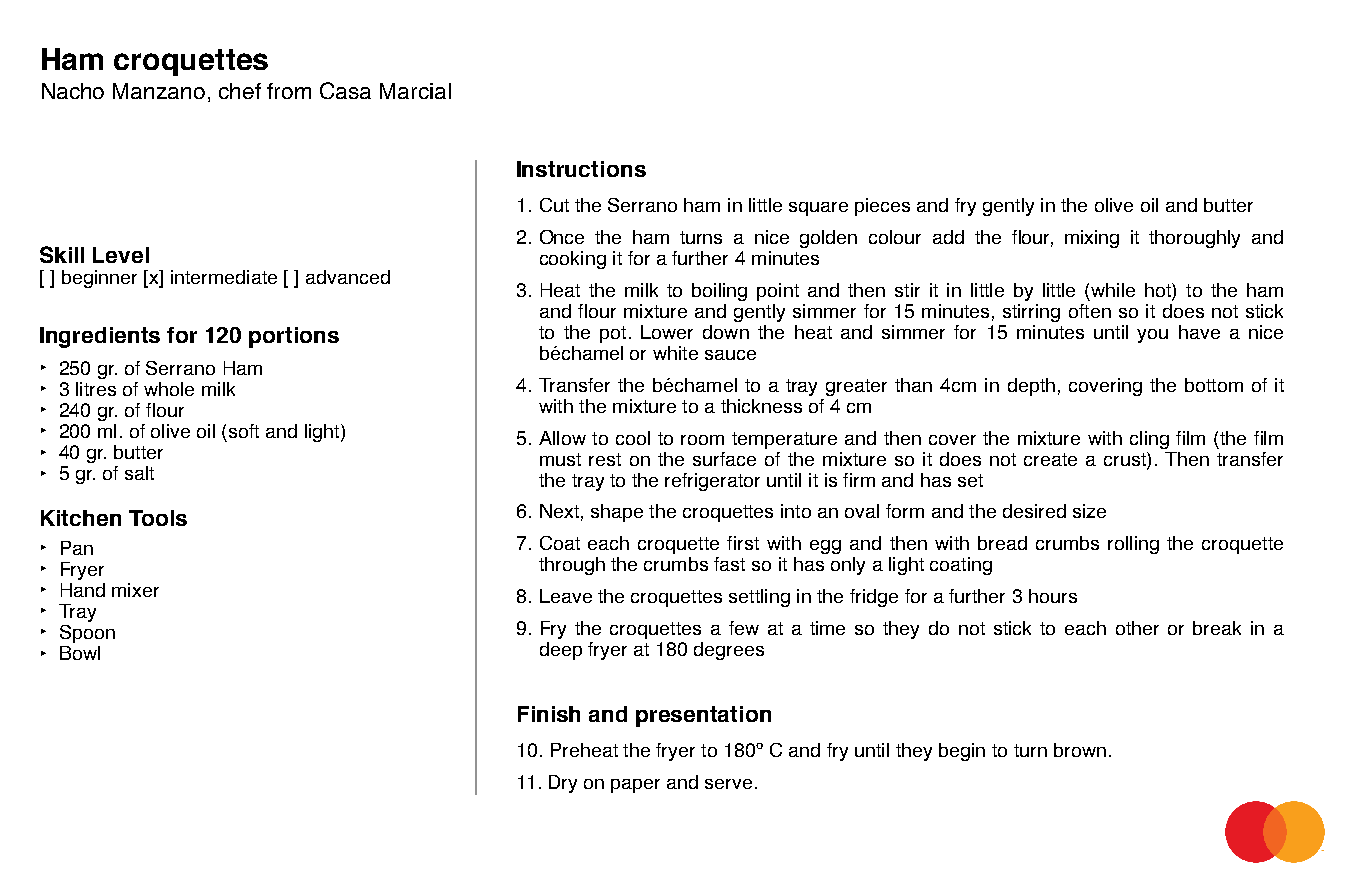 The width and height of the page is (1362, 896). I want to click on cling, so click(1149, 440).
